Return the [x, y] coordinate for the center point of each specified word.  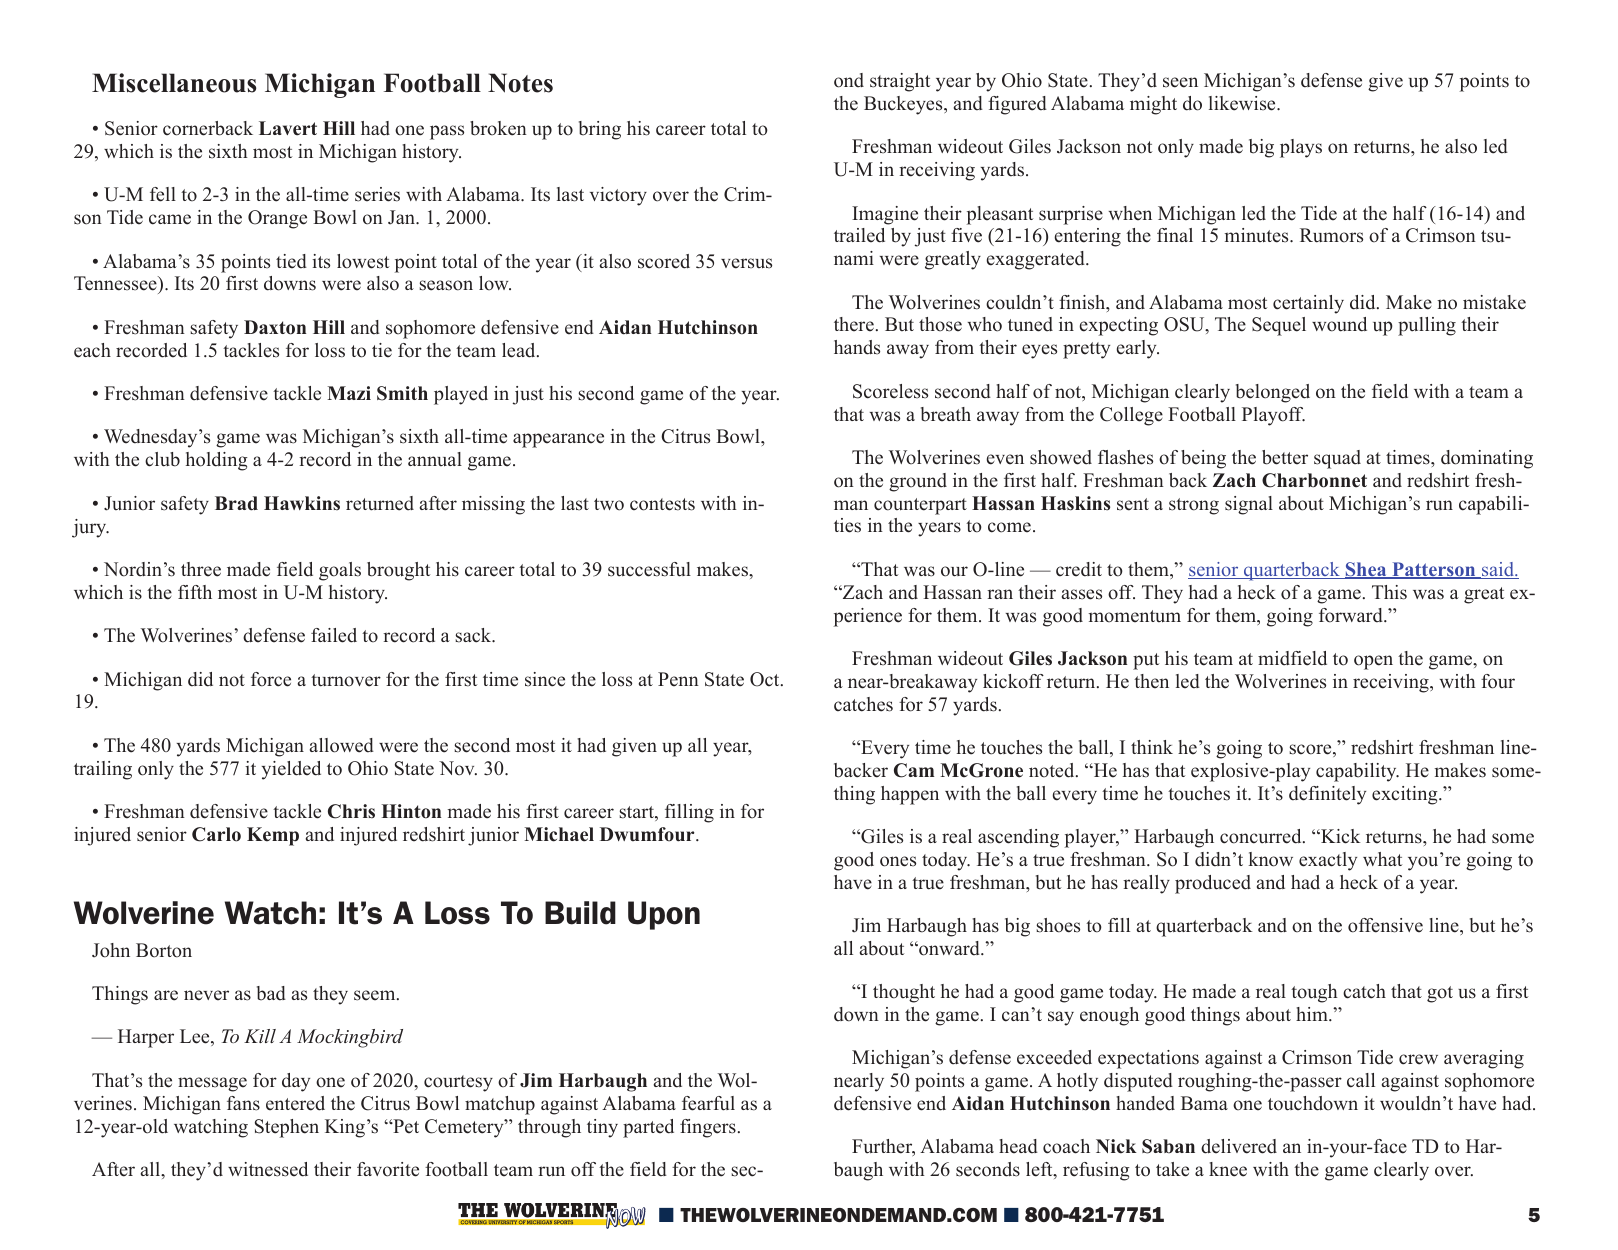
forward [1352, 615]
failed [334, 635]
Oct [766, 679]
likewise [1243, 103]
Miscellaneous [174, 83]
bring [600, 130]
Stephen [287, 1128]
